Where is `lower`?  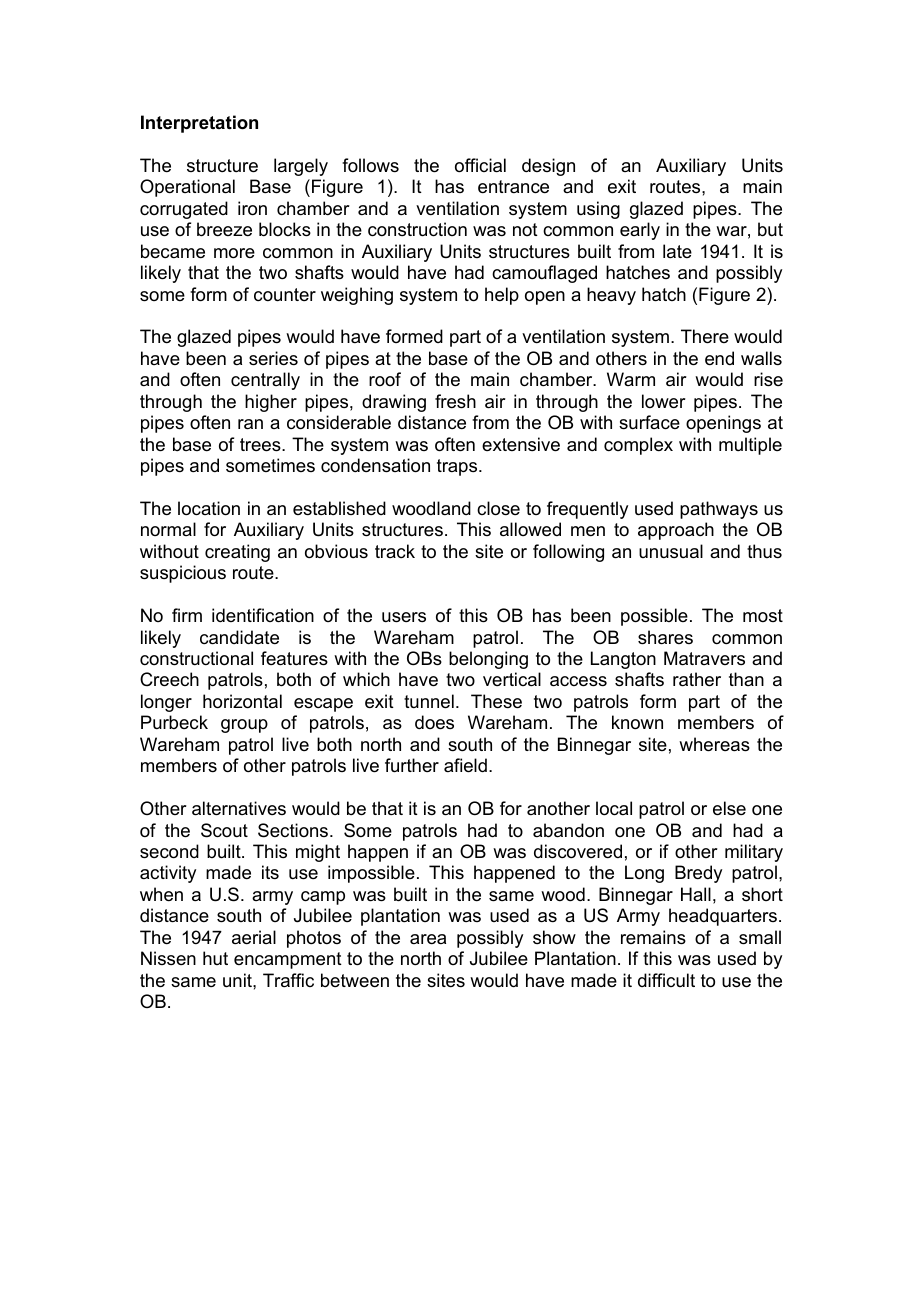 lower is located at coordinates (664, 401).
